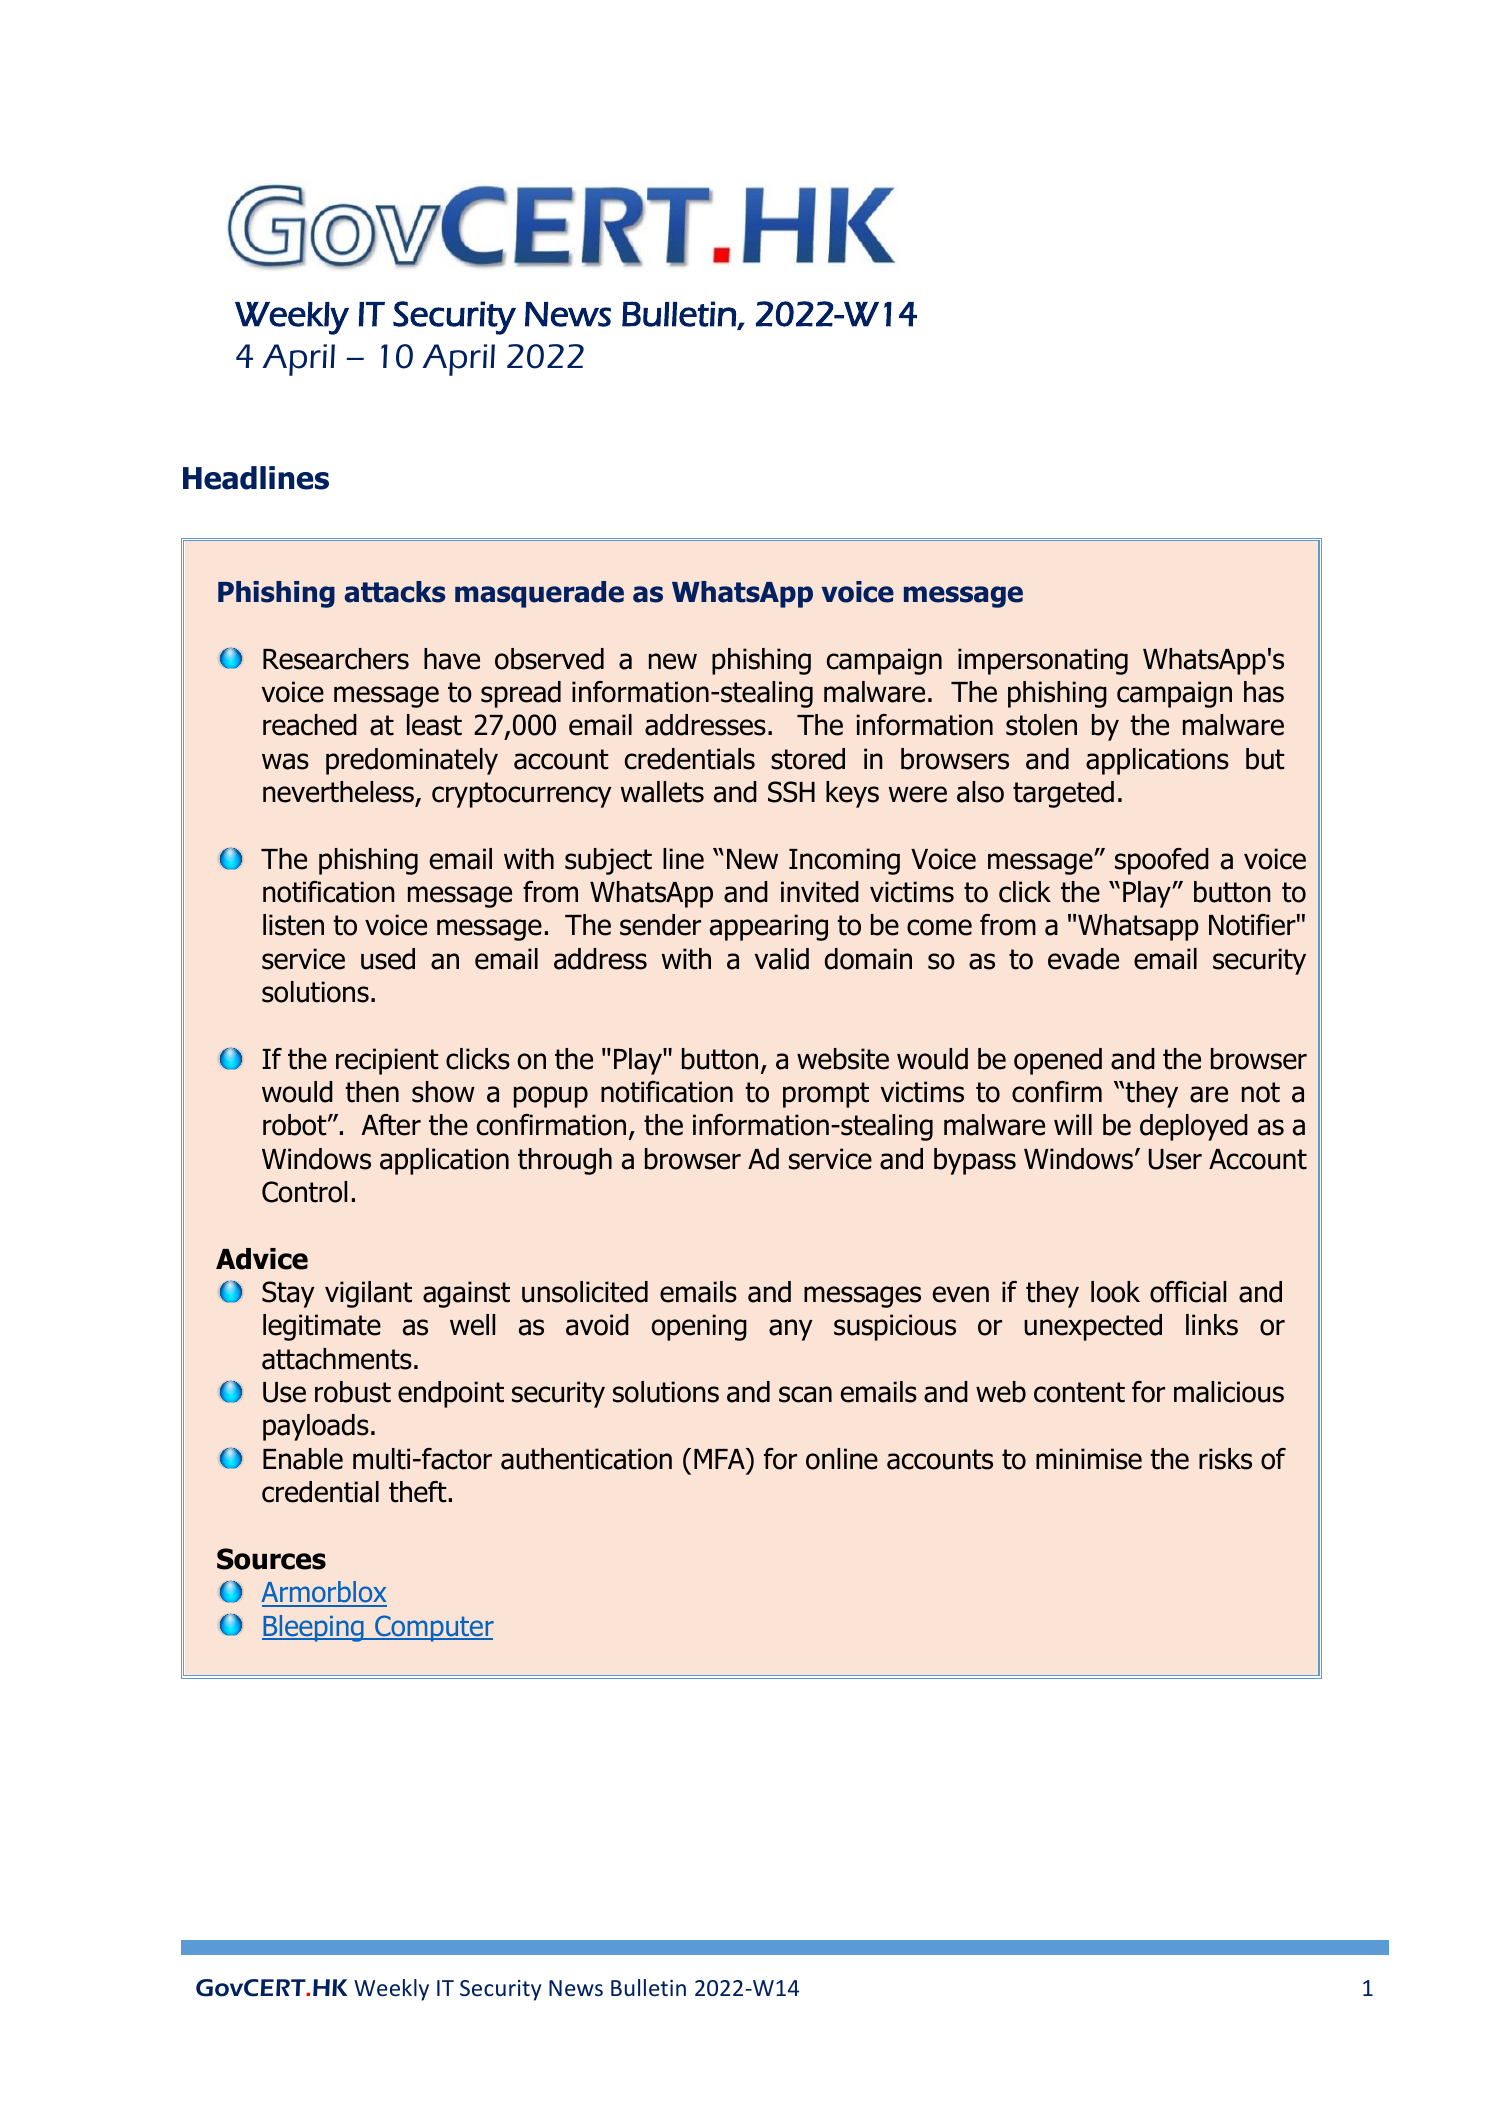 Image resolution: width=1495 pixels, height=2114 pixels. What do you see at coordinates (433, 1628) in the document?
I see `Computer` at bounding box center [433, 1628].
